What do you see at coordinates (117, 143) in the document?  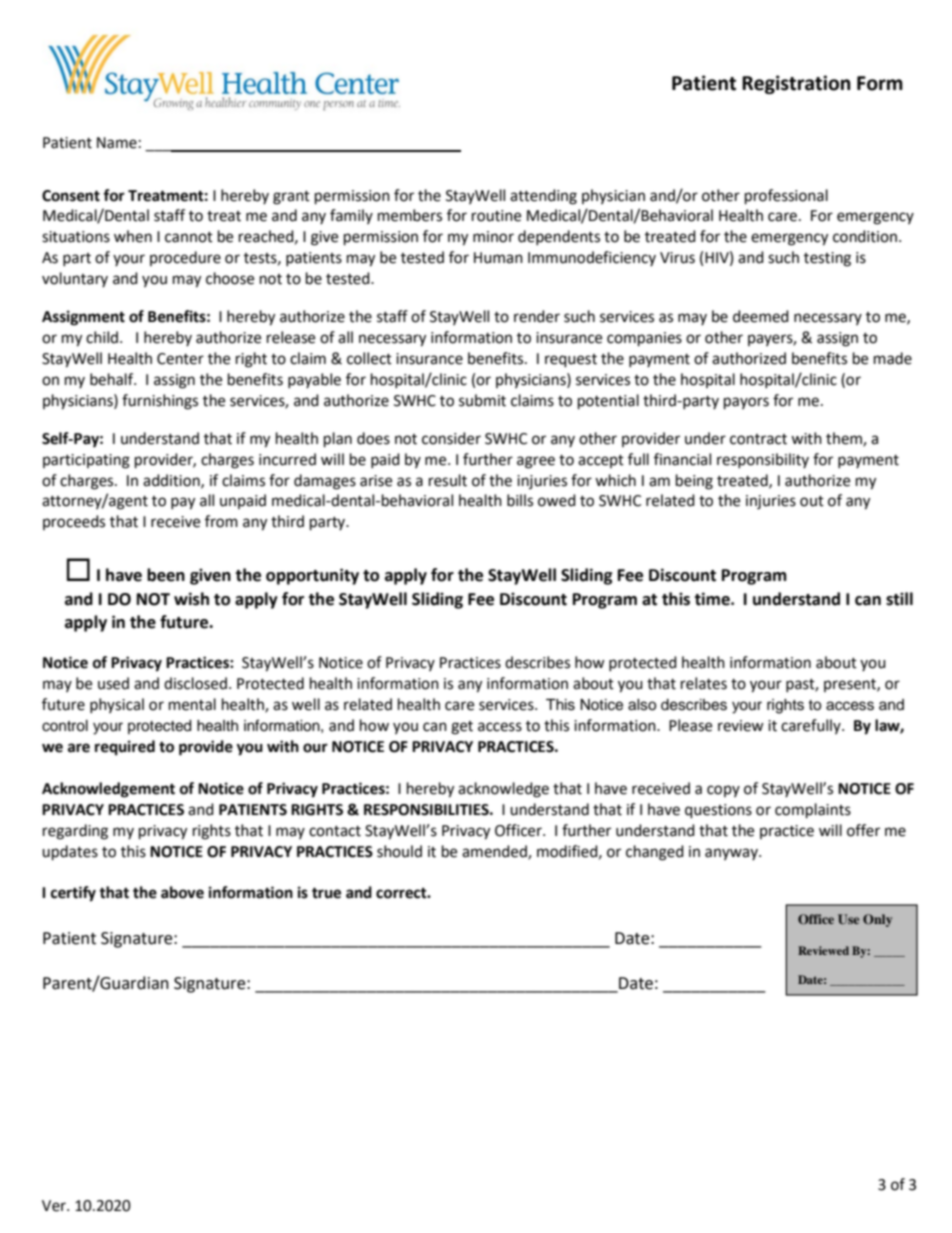 I see `Name` at bounding box center [117, 143].
